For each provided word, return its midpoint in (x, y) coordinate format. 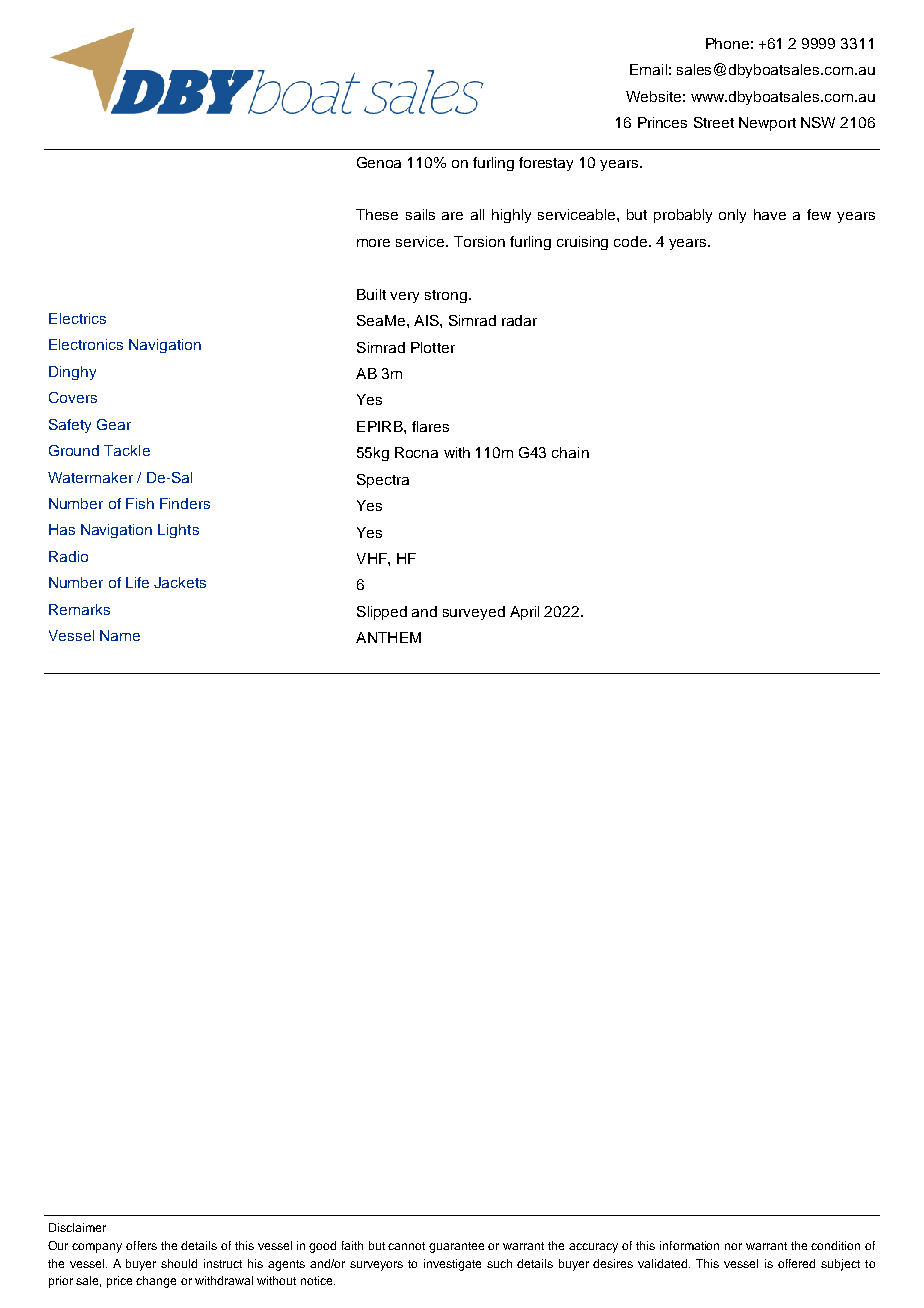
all (477, 214)
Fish (140, 503)
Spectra (383, 481)
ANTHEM (388, 637)
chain (570, 452)
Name (120, 635)
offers (141, 1245)
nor (733, 1246)
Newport (767, 124)
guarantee (456, 1247)
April (524, 613)
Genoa (379, 162)
